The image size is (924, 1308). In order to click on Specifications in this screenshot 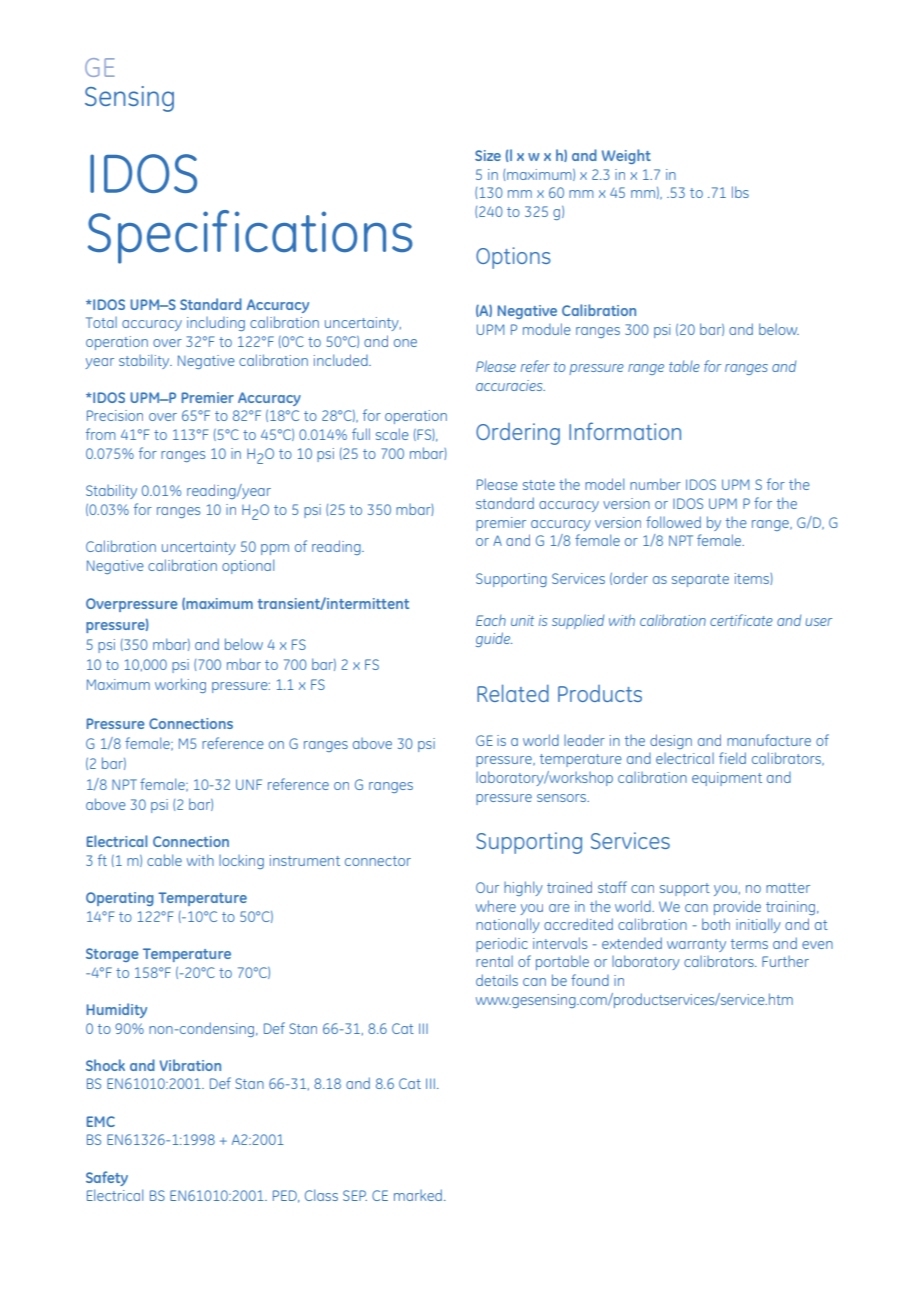, I will do `click(250, 237)`.
